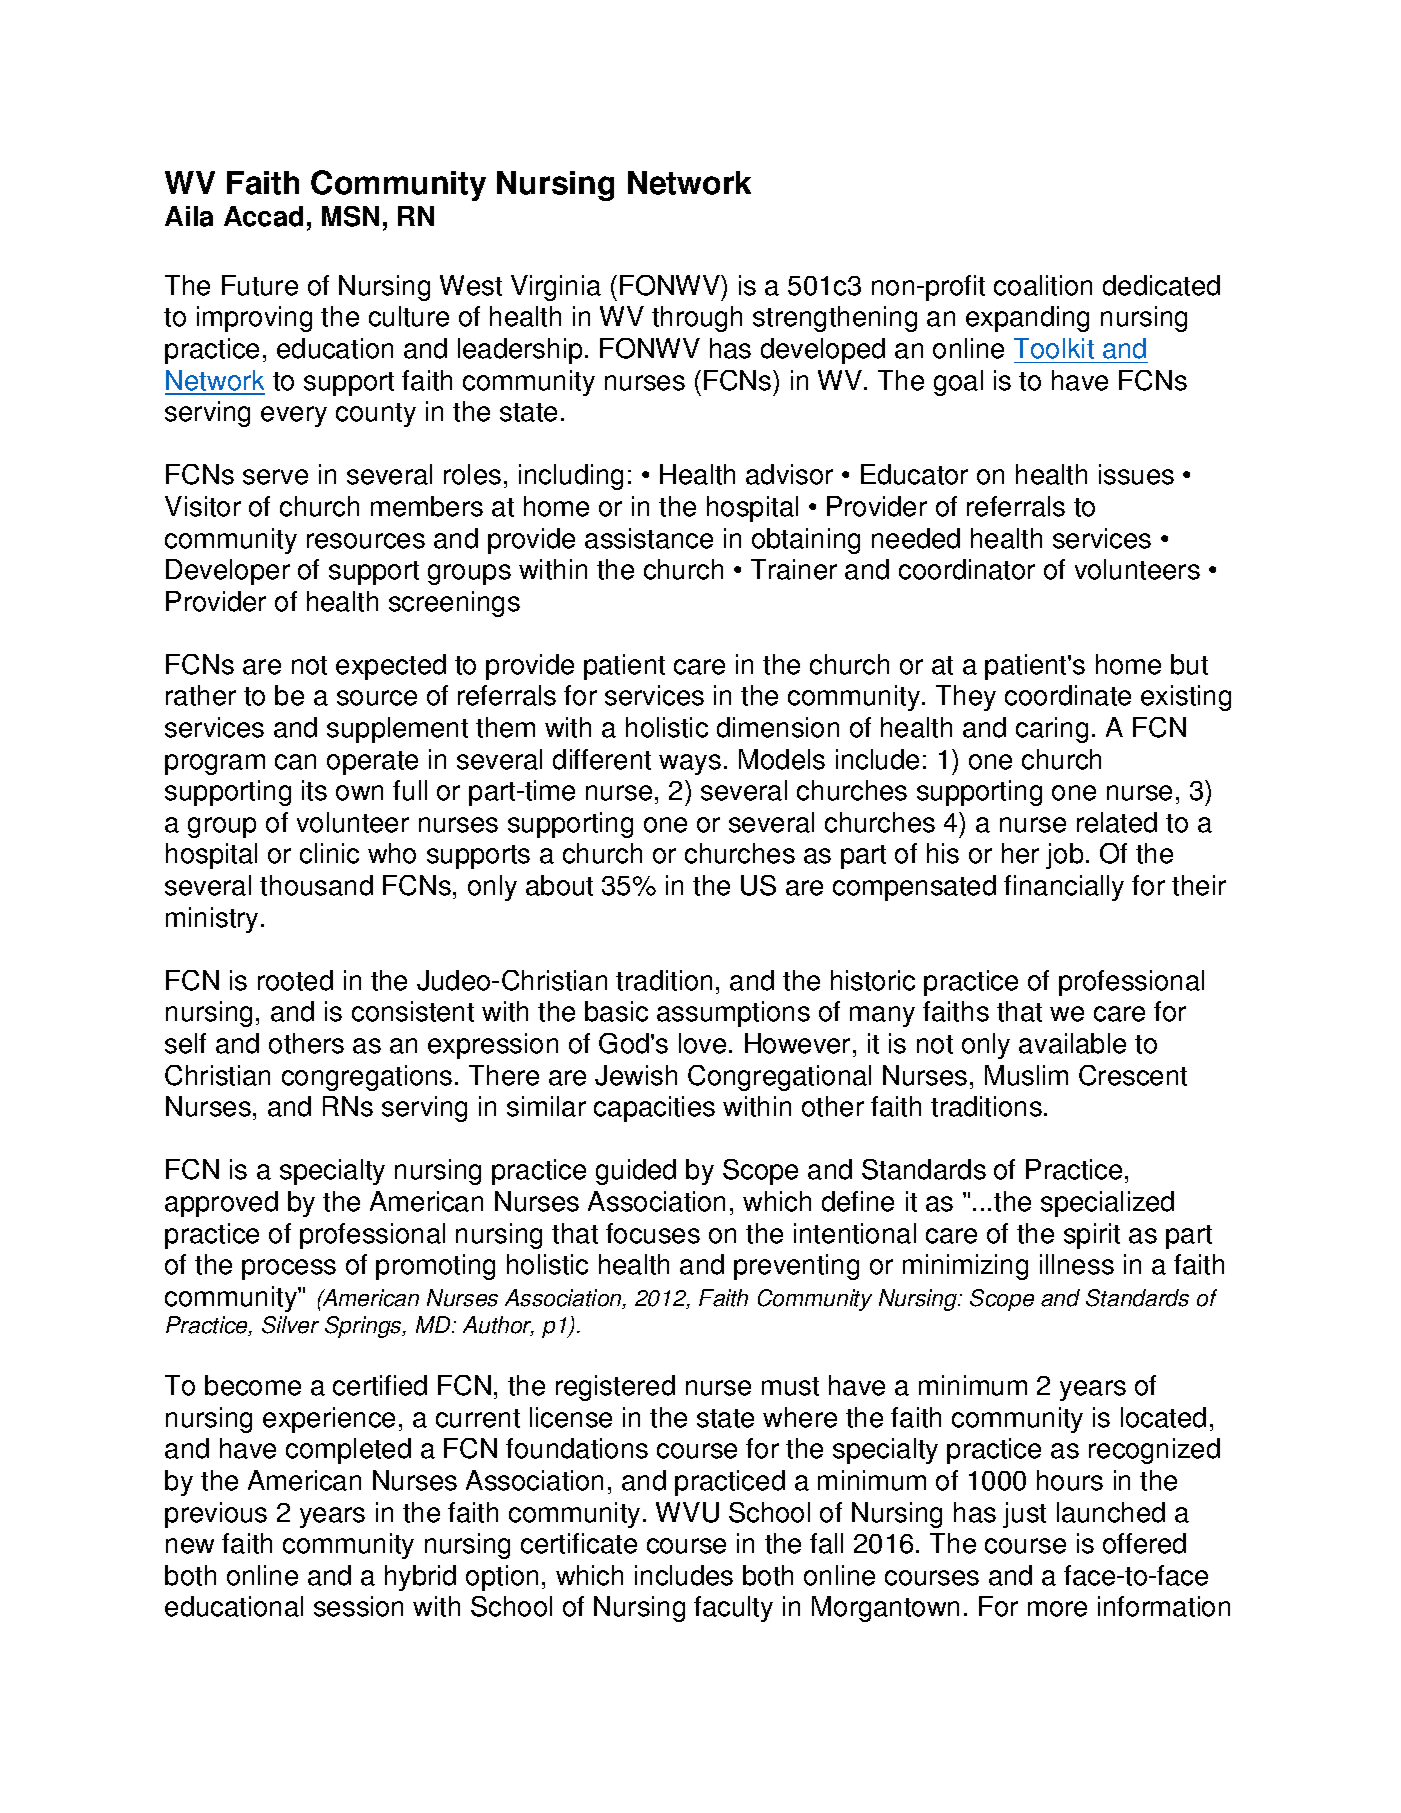 Image resolution: width=1401 pixels, height=1813 pixels. I want to click on serve, so click(275, 477).
